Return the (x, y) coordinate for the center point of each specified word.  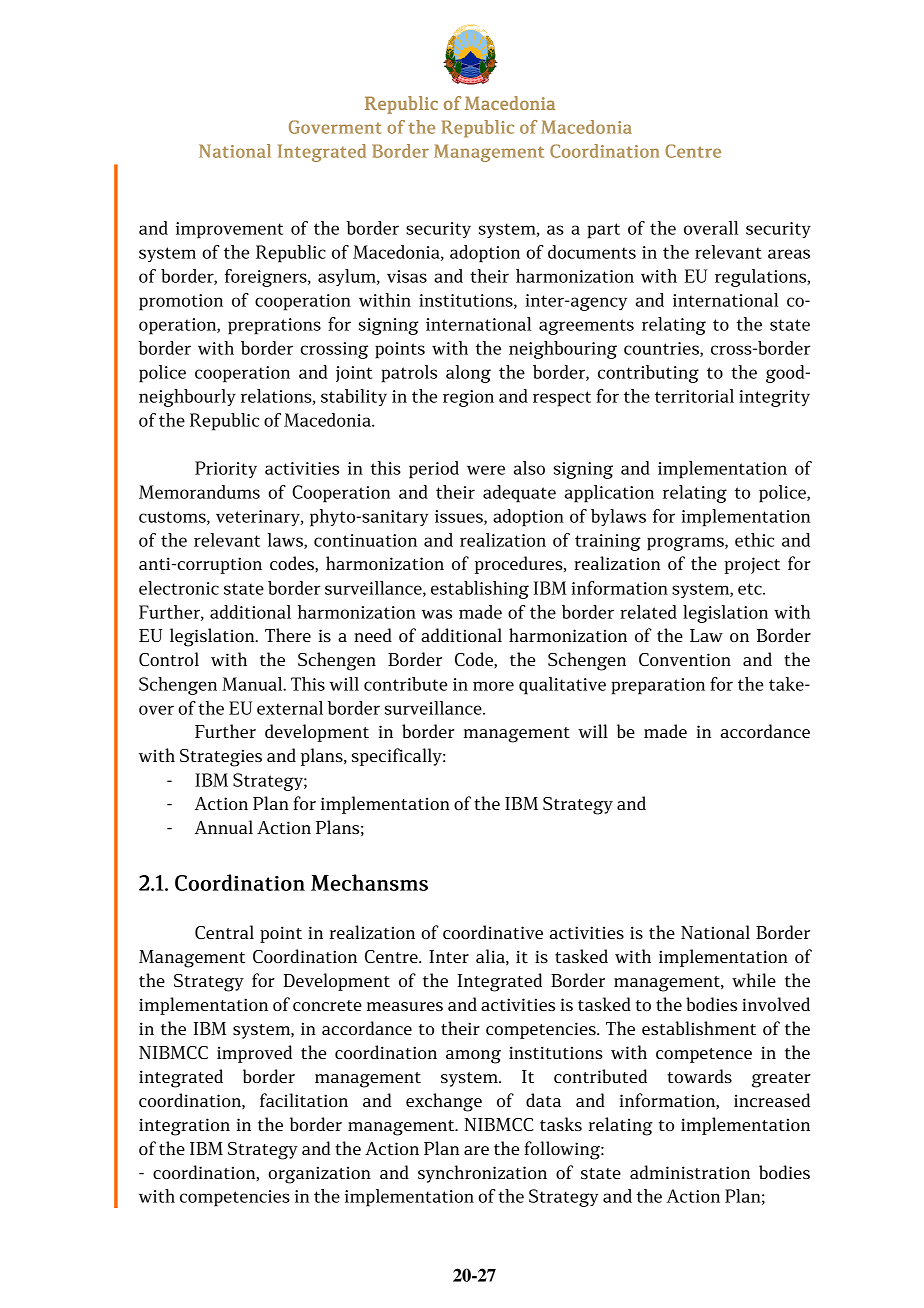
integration (184, 1127)
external (290, 708)
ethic (754, 540)
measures (405, 1006)
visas (407, 276)
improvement (229, 230)
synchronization (482, 1174)
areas (789, 254)
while (754, 980)
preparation (658, 686)
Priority (226, 469)
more (493, 686)
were (486, 470)
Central (224, 932)
